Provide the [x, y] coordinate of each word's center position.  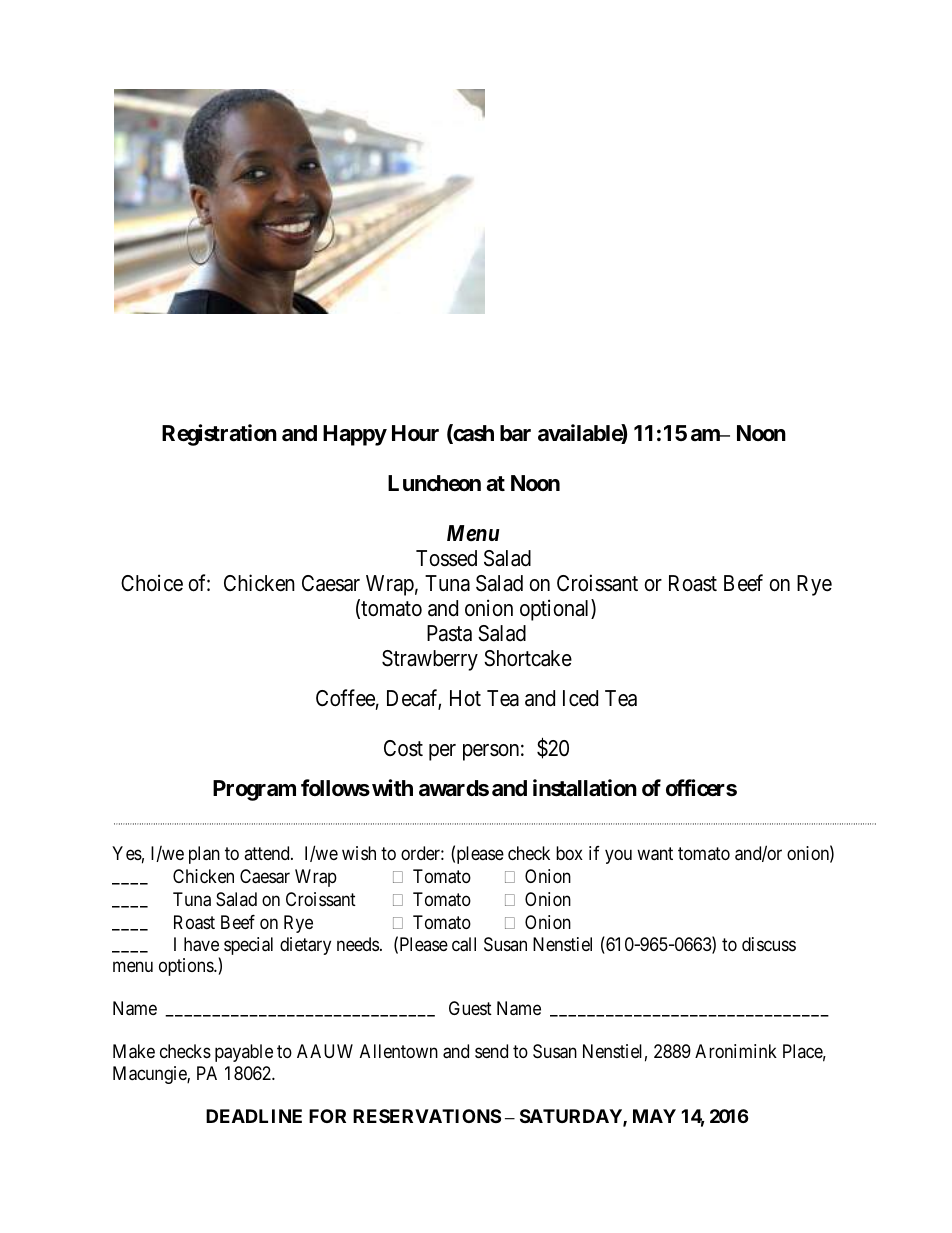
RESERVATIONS [427, 1116]
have [201, 944]
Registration [219, 435]
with [392, 787]
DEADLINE [254, 1116]
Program [254, 790]
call [464, 944]
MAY [654, 1116]
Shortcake [528, 658]
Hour [415, 433]
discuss [769, 944]
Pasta [449, 633]
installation [585, 788]
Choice [152, 583]
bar [515, 433]
